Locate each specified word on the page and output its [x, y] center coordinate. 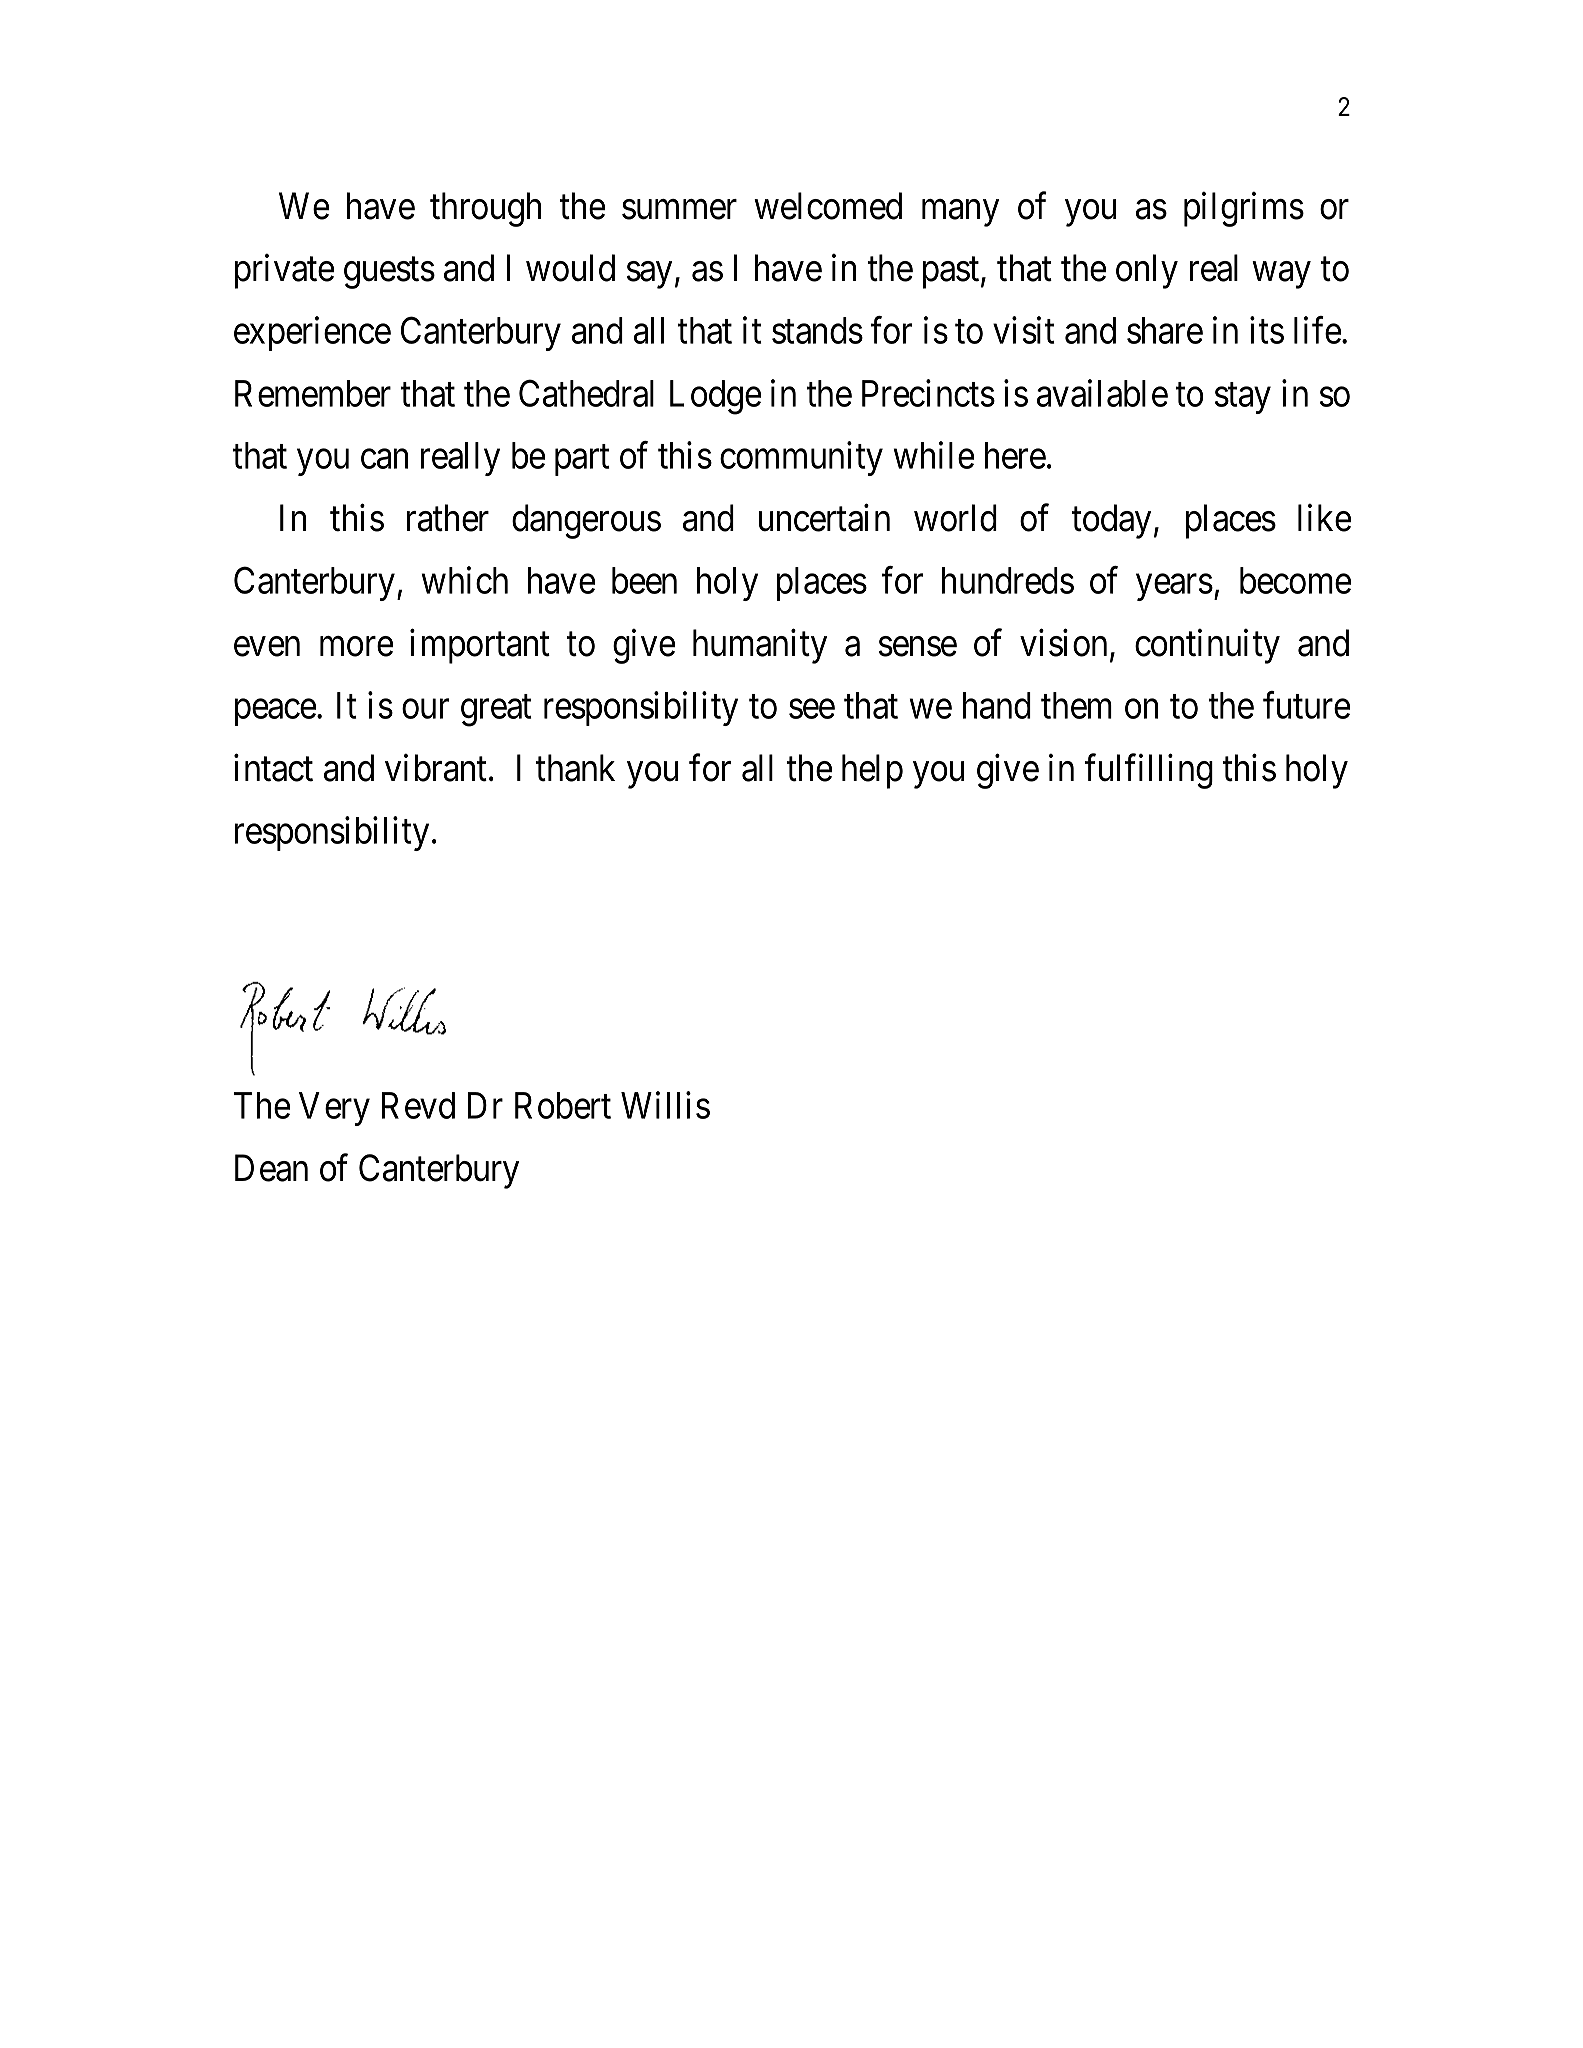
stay [1243, 398]
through [485, 209]
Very [334, 1109]
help [872, 771]
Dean [271, 1168]
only [1147, 271]
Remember [313, 393]
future [1307, 705]
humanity [760, 646]
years [1174, 588]
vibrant [436, 768]
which [465, 580]
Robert [563, 1105]
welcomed [828, 206]
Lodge [716, 397]
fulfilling [1149, 771]
